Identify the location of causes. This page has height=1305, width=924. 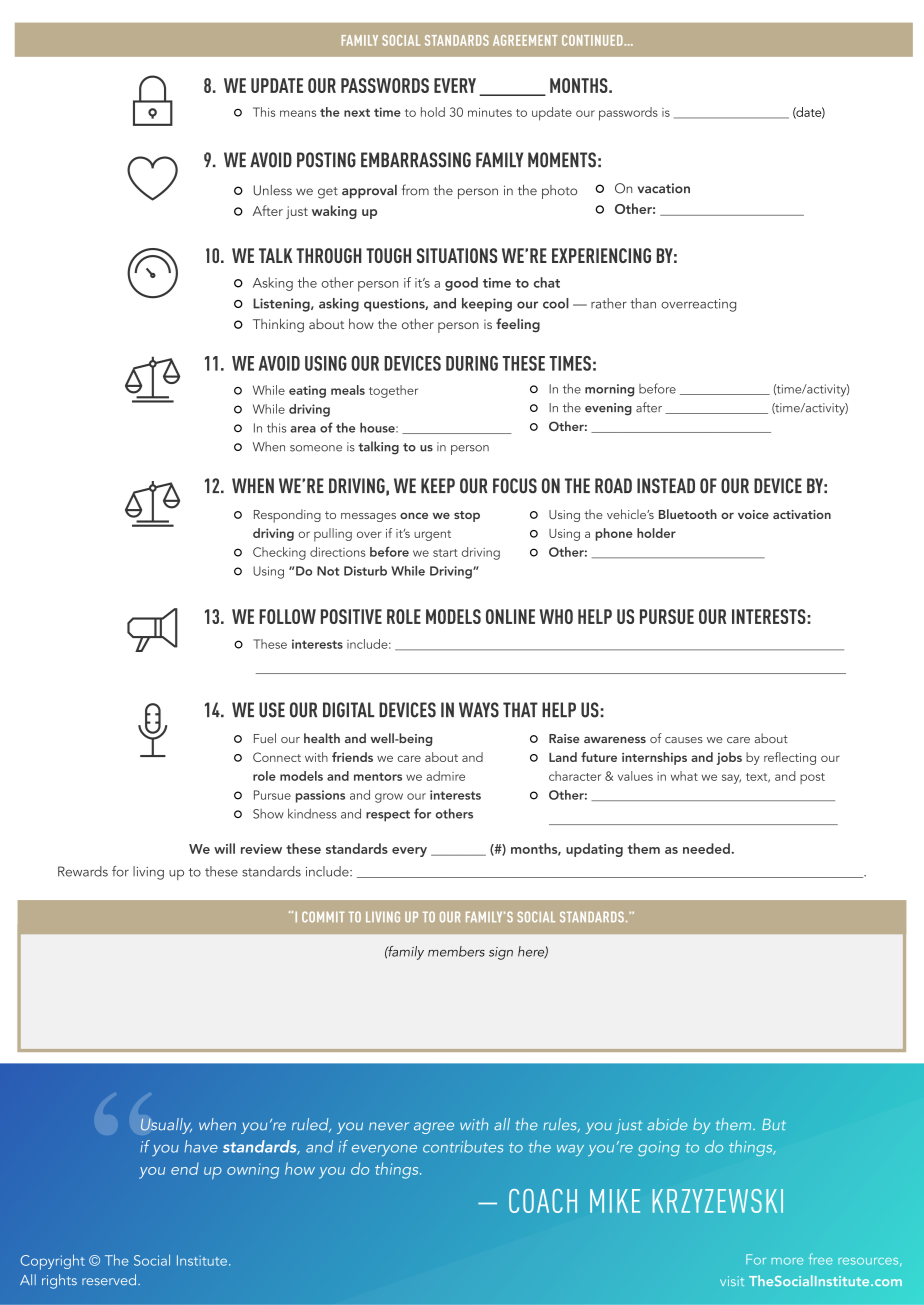
(684, 740).
